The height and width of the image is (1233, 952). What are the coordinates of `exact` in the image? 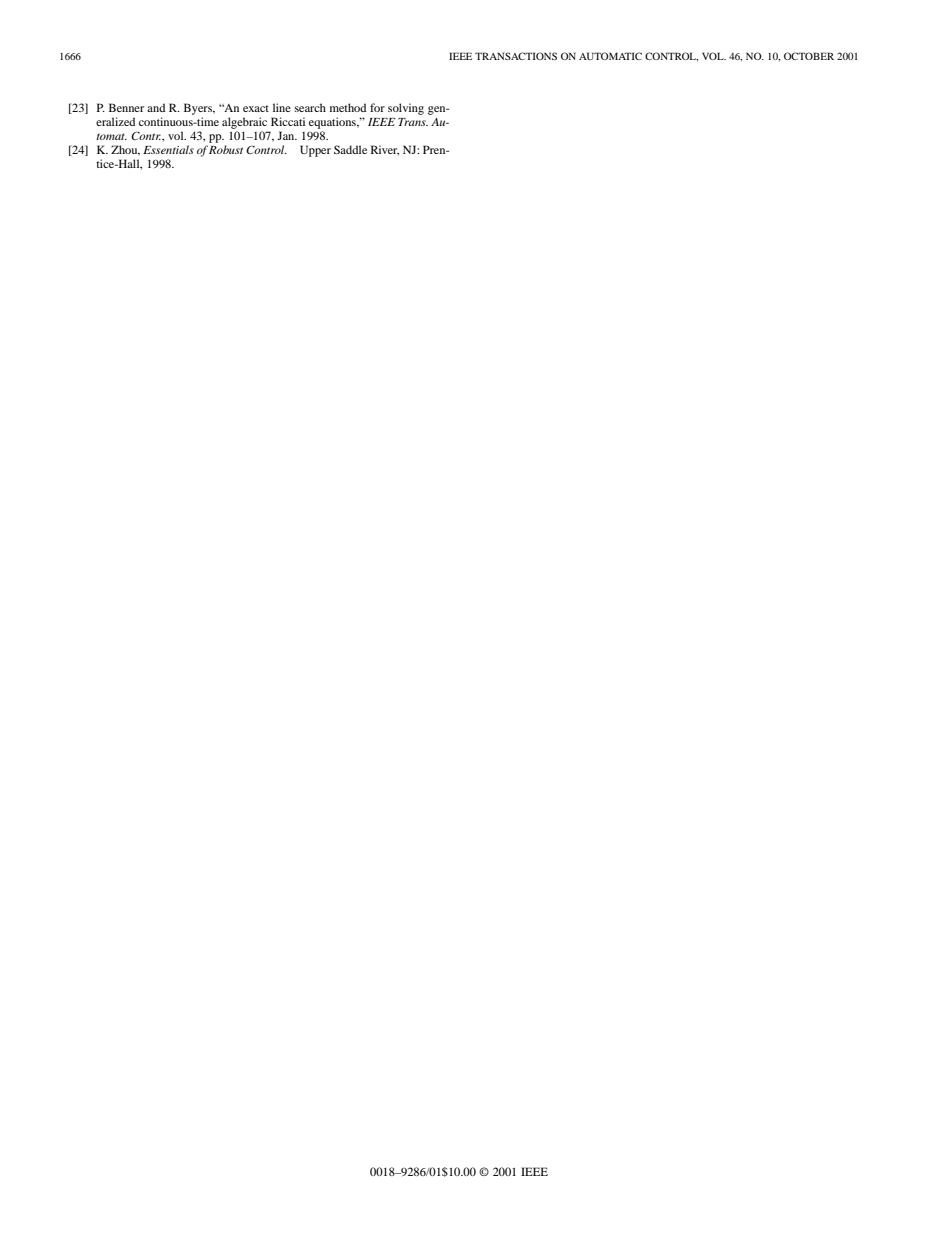 It's located at (256, 108).
